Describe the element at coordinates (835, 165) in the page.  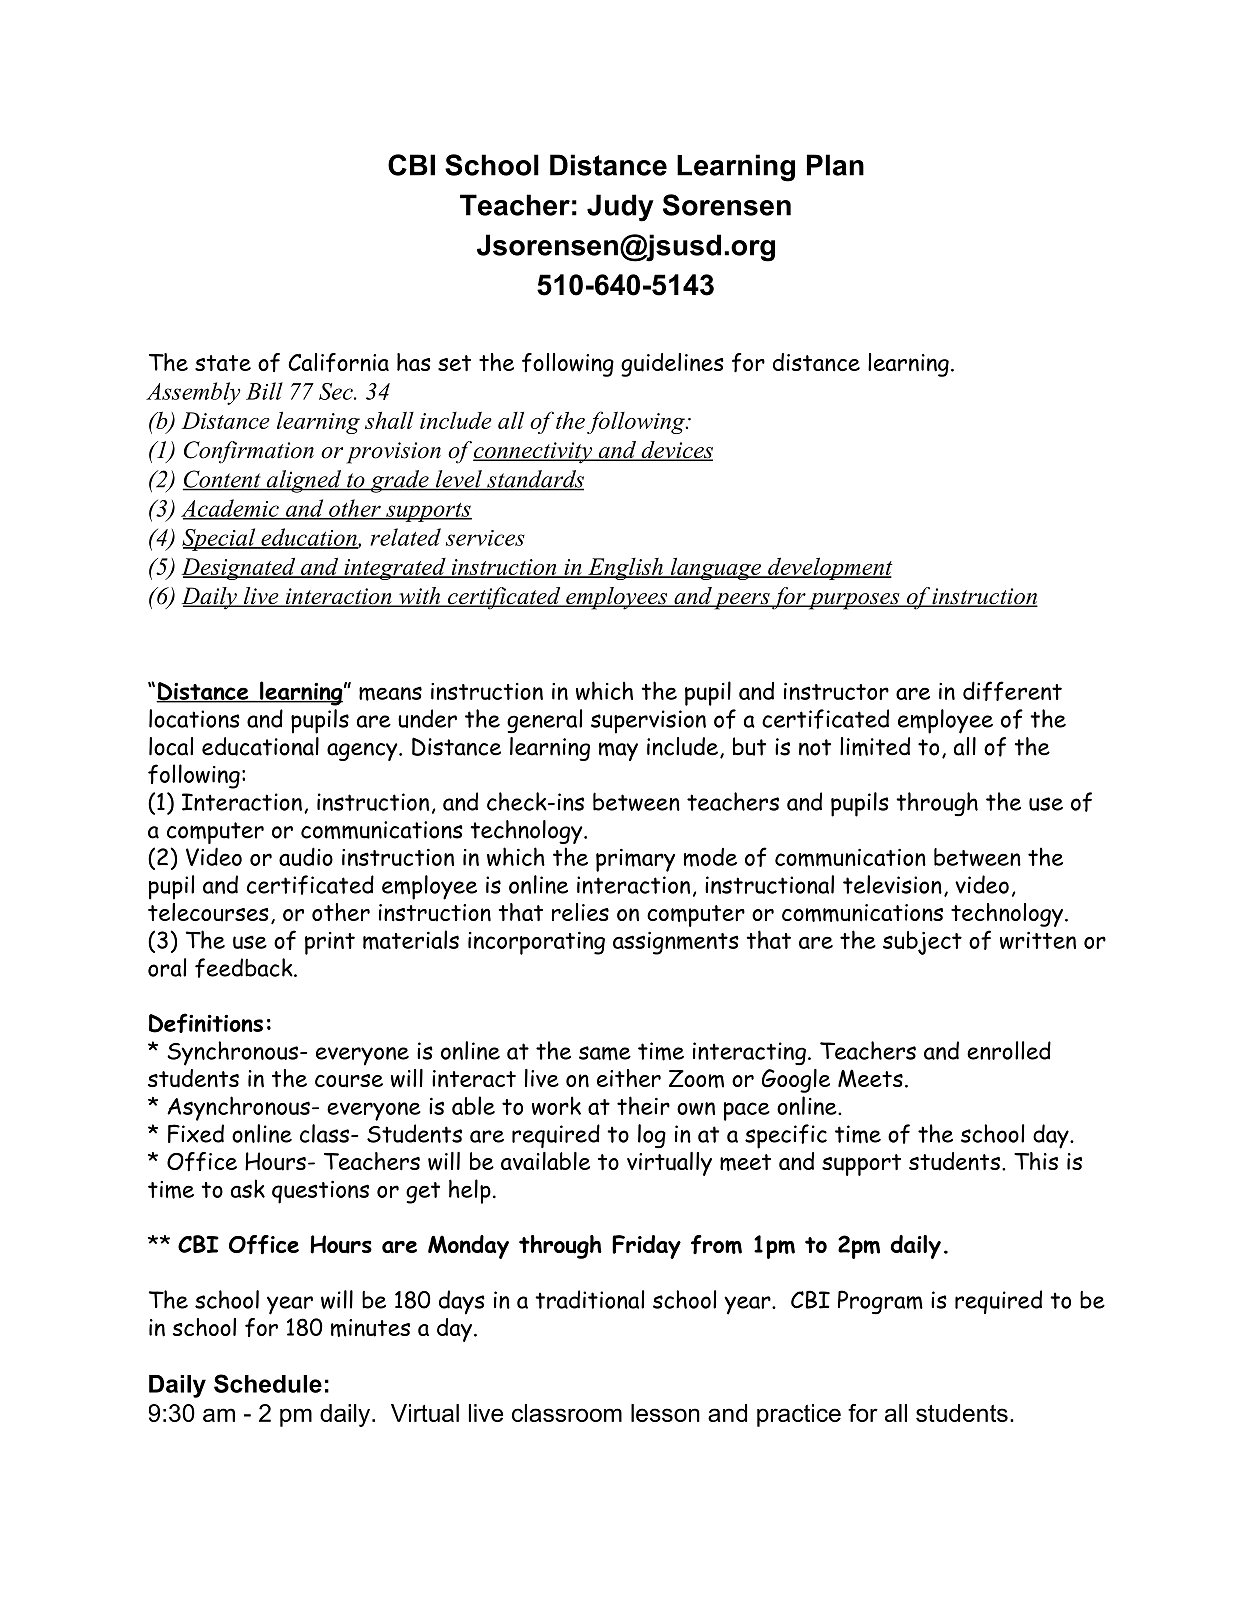
I see `Plan` at that location.
